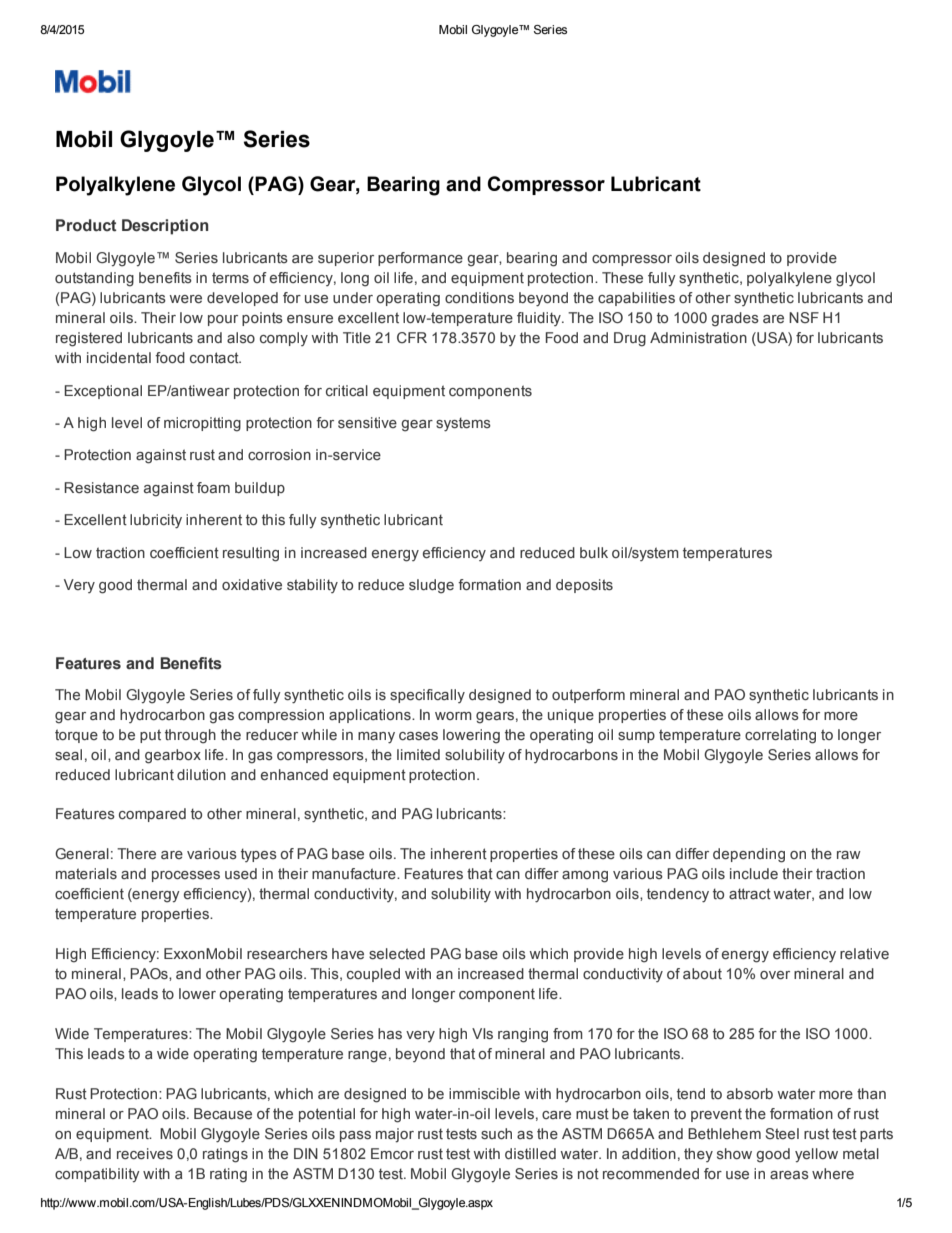 This image has height=1233, width=952. Describe the element at coordinates (420, 259) in the image. I see `performance` at that location.
